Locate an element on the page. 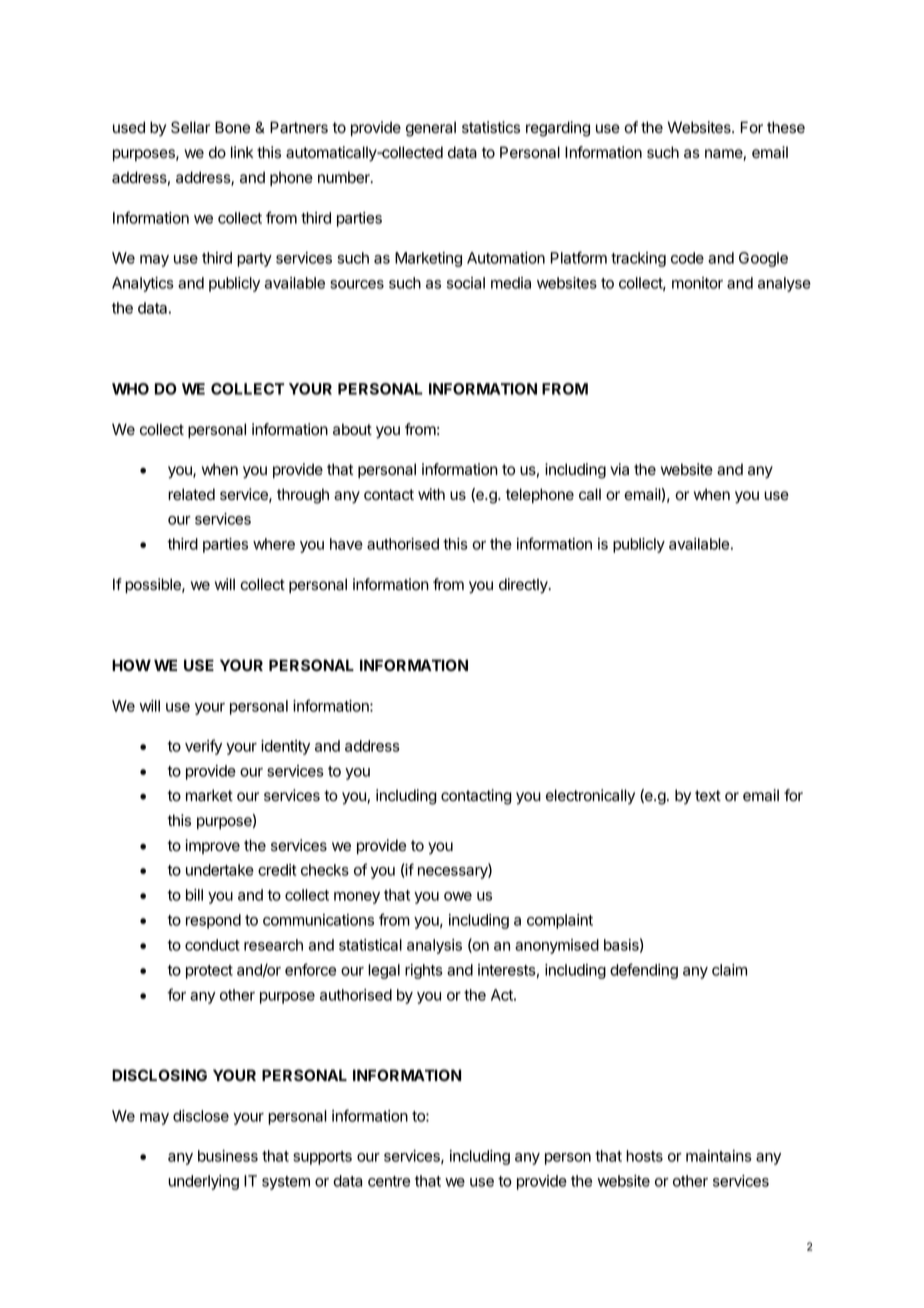 Image resolution: width=924 pixels, height=1308 pixels. text is located at coordinates (708, 795).
